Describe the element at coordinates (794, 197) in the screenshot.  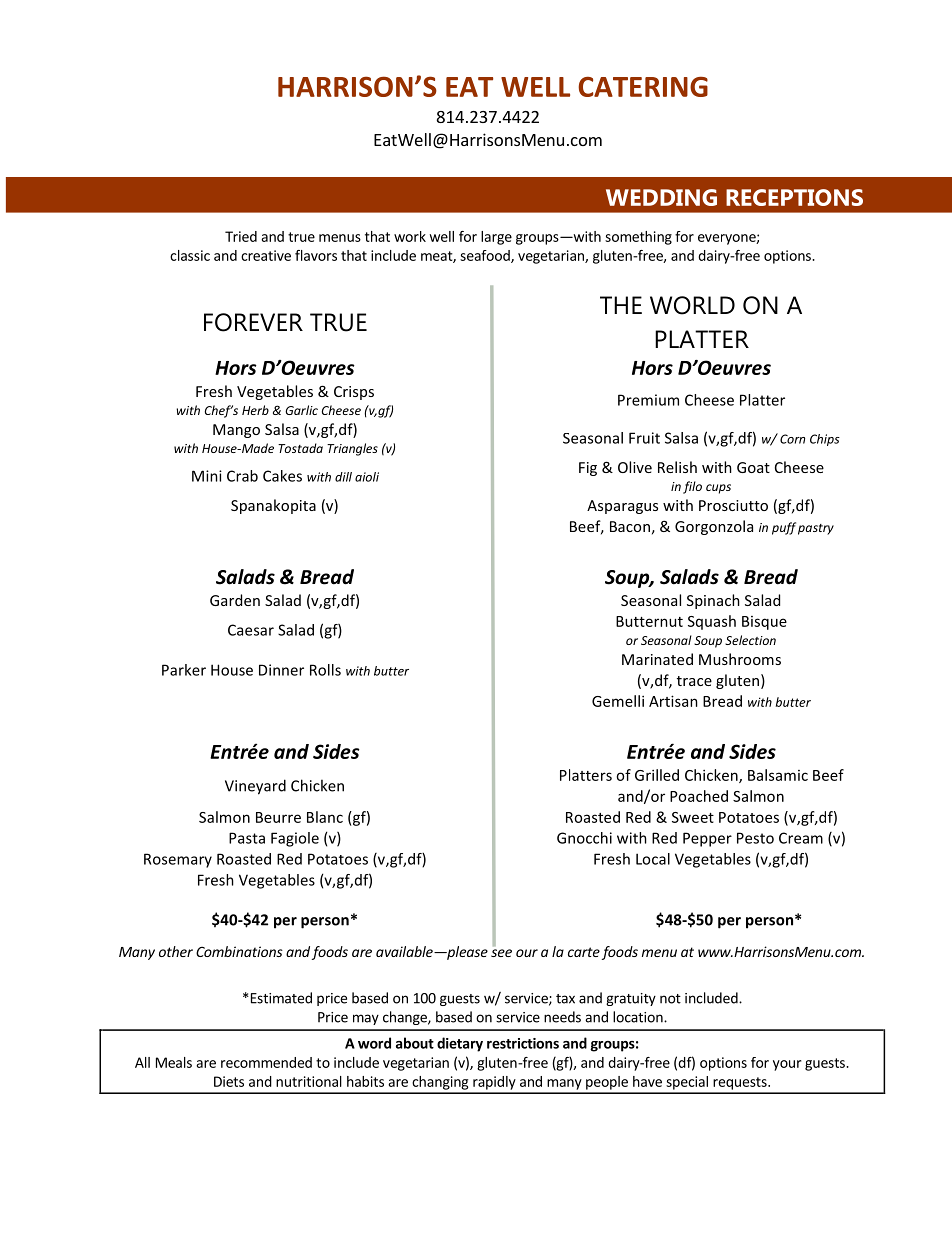
I see `RECEPTIONS` at that location.
